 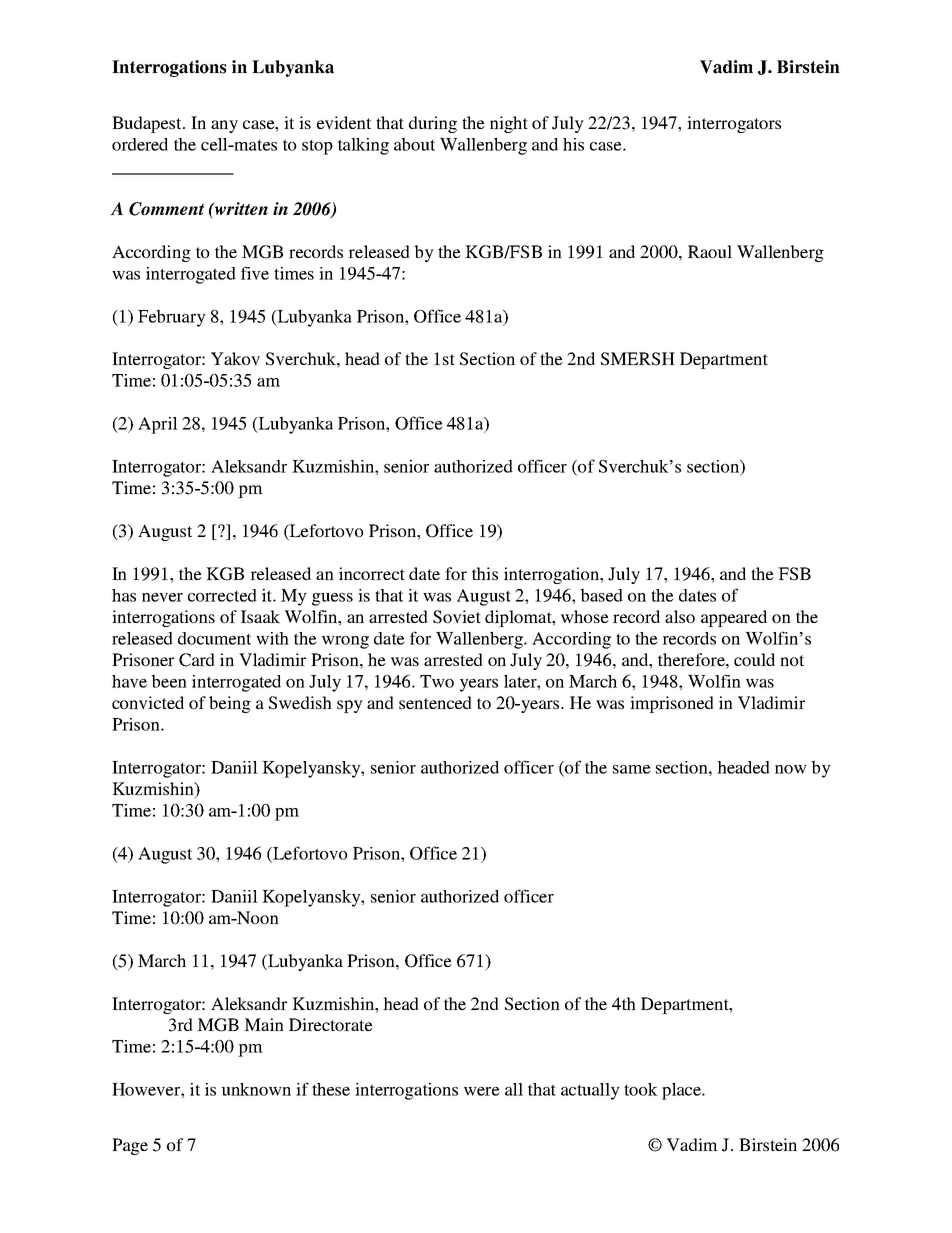 I want to click on unknown, so click(x=256, y=1089).
